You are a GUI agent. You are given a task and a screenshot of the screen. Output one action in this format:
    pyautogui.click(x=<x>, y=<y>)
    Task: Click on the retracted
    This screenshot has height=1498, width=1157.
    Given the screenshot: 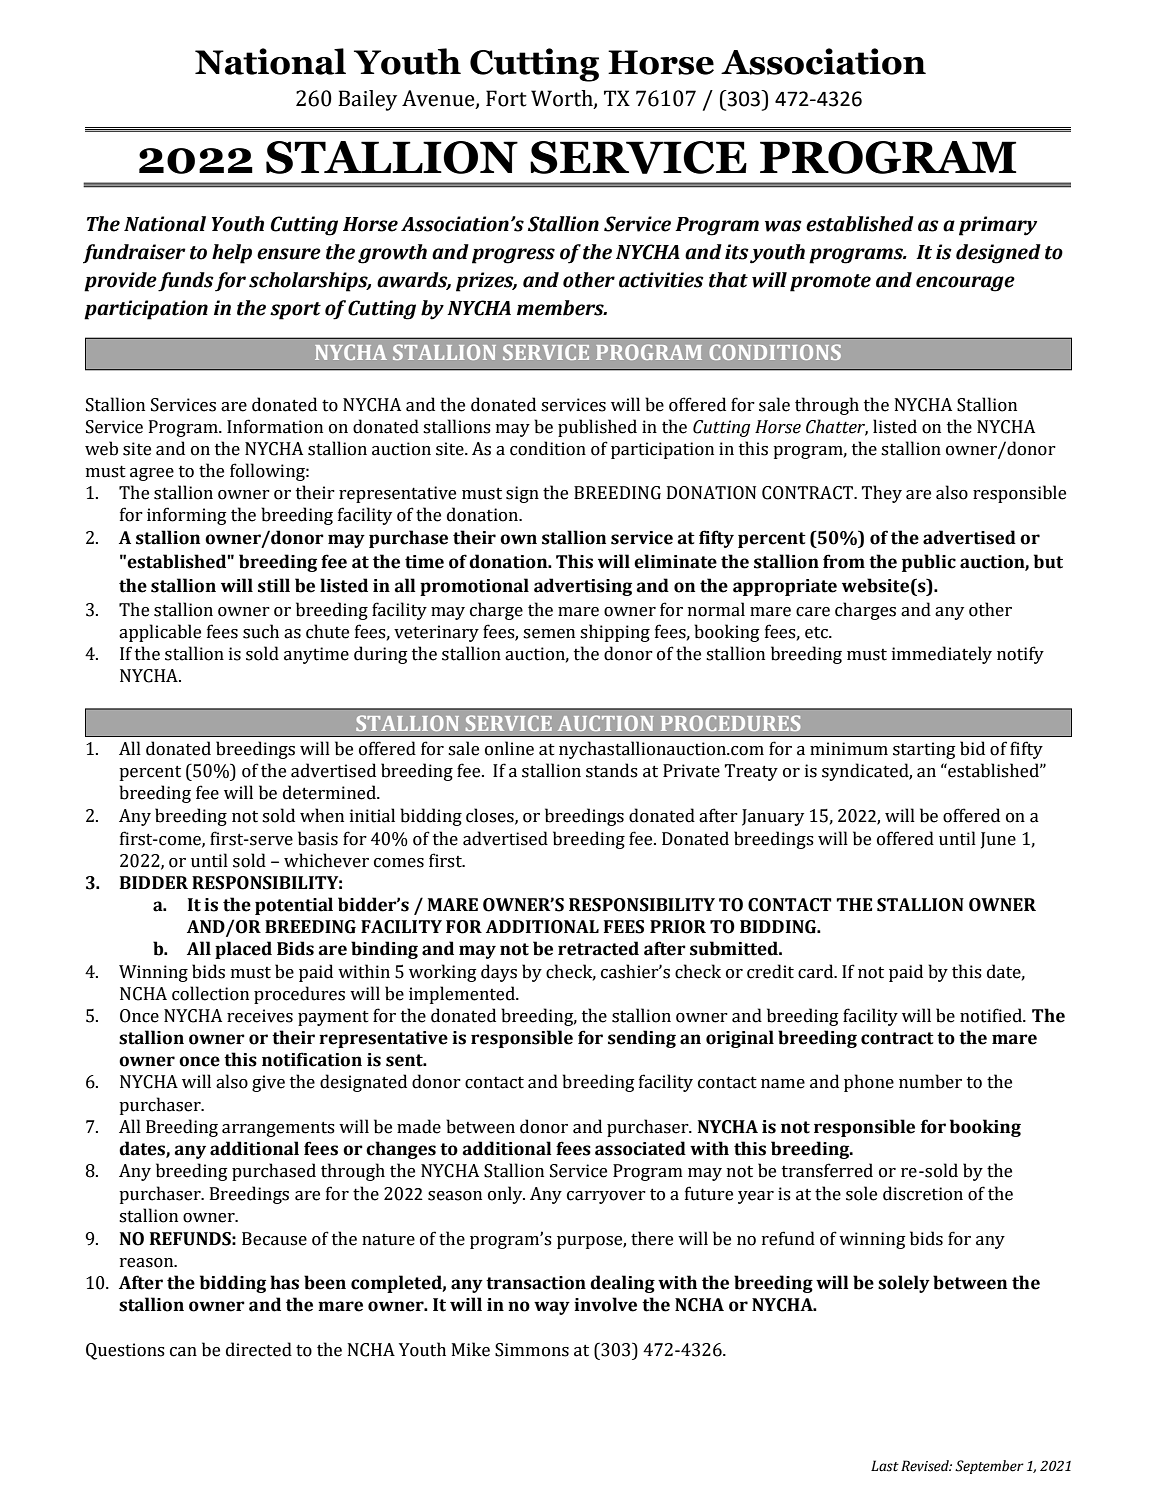 What is the action you would take?
    pyautogui.click(x=598, y=948)
